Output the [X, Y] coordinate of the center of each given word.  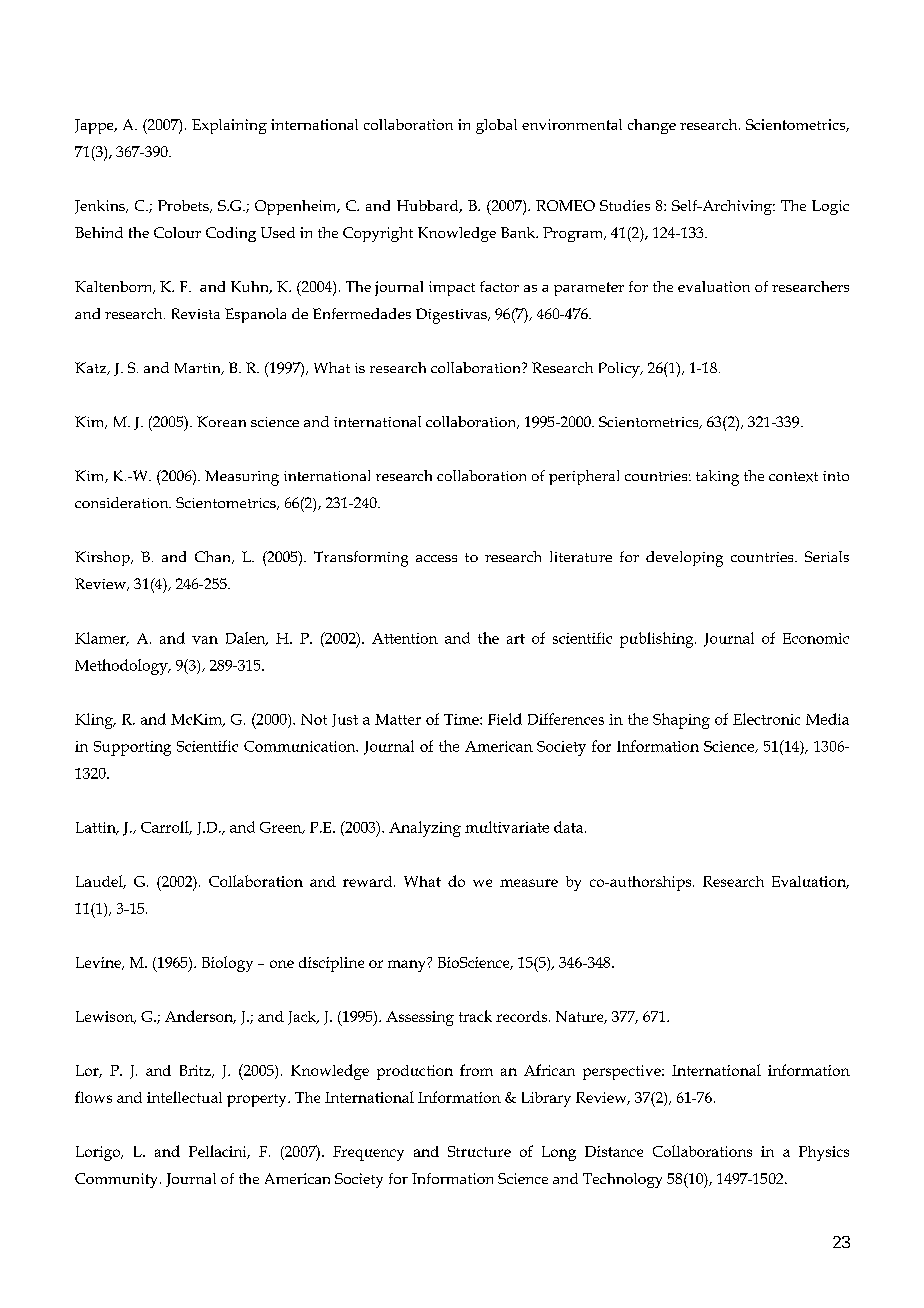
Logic [830, 207]
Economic [816, 638]
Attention [405, 638]
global [496, 126]
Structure [479, 1151]
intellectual [184, 1097]
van [205, 640]
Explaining [229, 126]
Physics [824, 1153]
